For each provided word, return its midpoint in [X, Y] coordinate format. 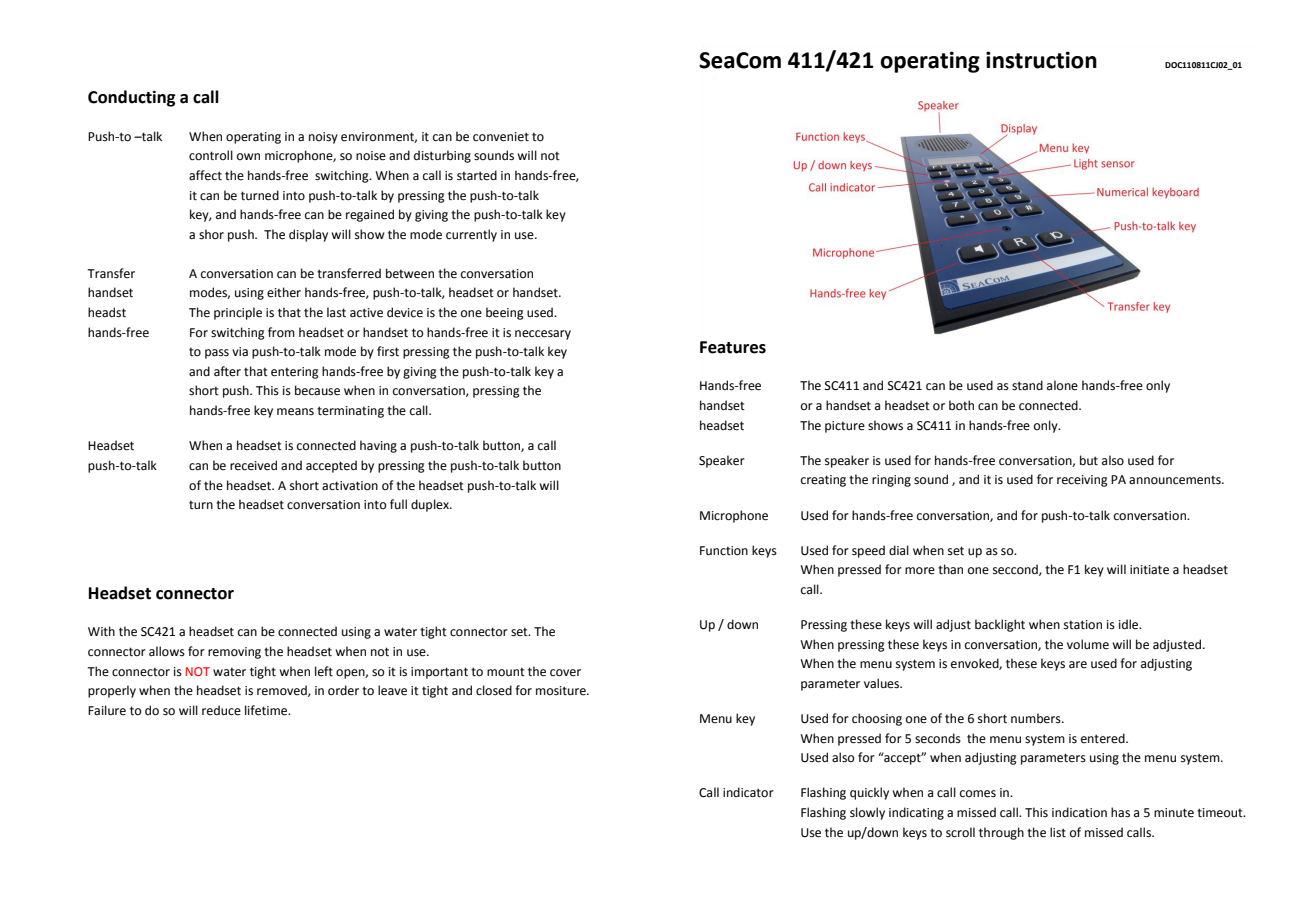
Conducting [132, 98]
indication [1079, 812]
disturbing [442, 156]
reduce [221, 710]
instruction [1041, 60]
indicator [748, 792]
